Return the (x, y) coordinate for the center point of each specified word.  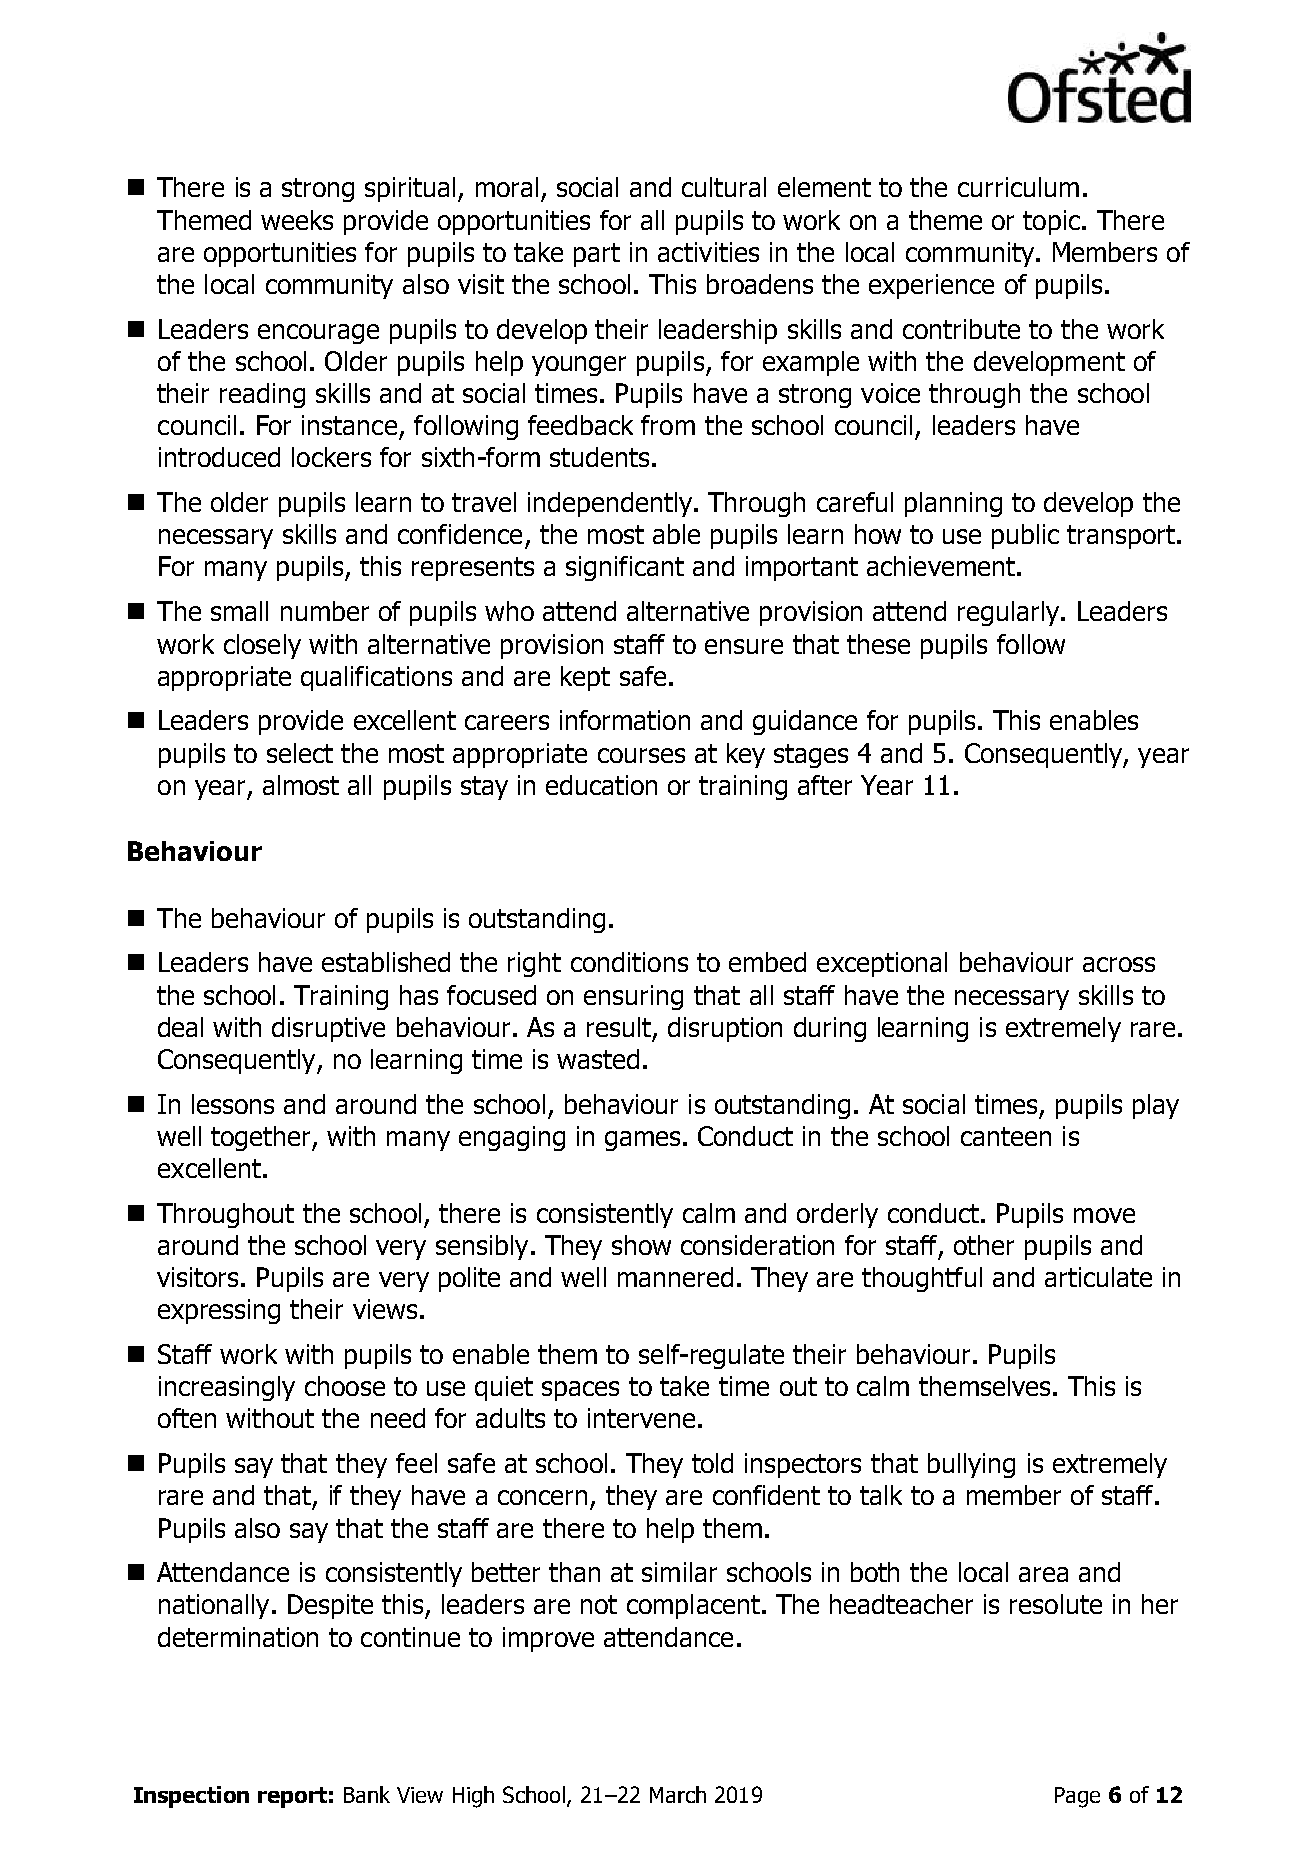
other (984, 1245)
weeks (297, 220)
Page (1077, 1797)
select (300, 753)
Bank (367, 1794)
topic (1051, 222)
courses (641, 755)
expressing (219, 1311)
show (641, 1245)
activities (708, 252)
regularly (1010, 613)
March (678, 1794)
